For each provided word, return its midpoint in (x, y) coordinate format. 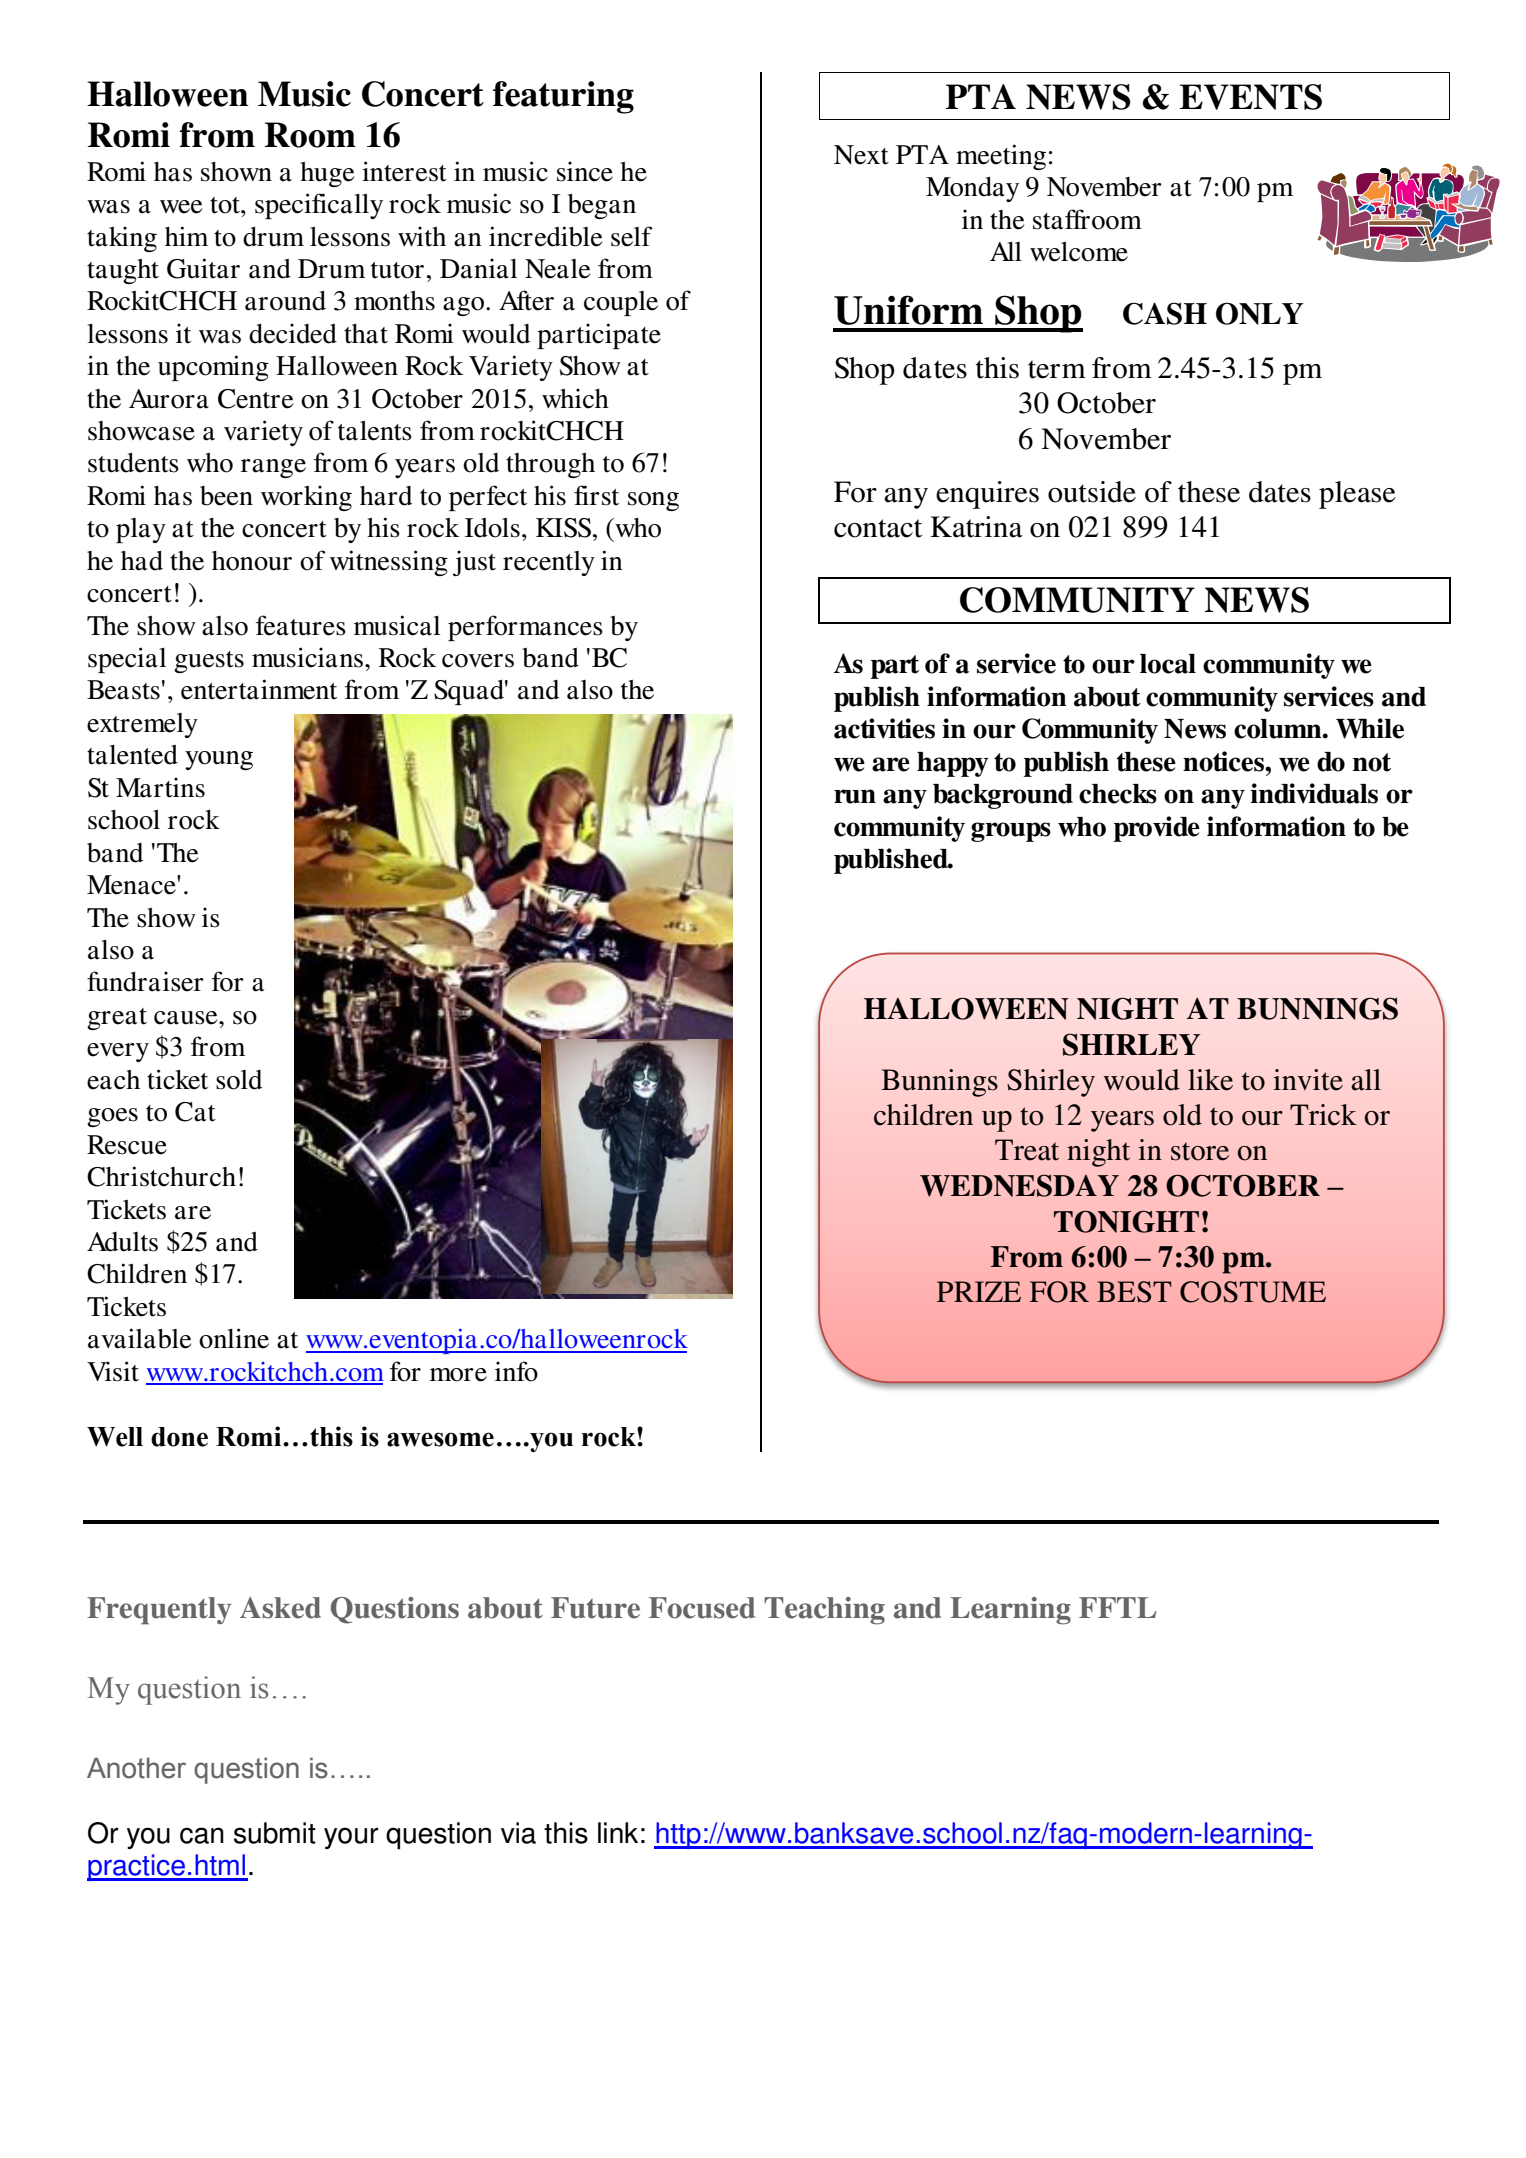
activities (884, 728)
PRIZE (979, 1291)
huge (327, 174)
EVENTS (1251, 97)
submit (275, 1833)
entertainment (259, 689)
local (1168, 664)
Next (861, 155)
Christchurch (161, 1176)
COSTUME (1253, 1292)
